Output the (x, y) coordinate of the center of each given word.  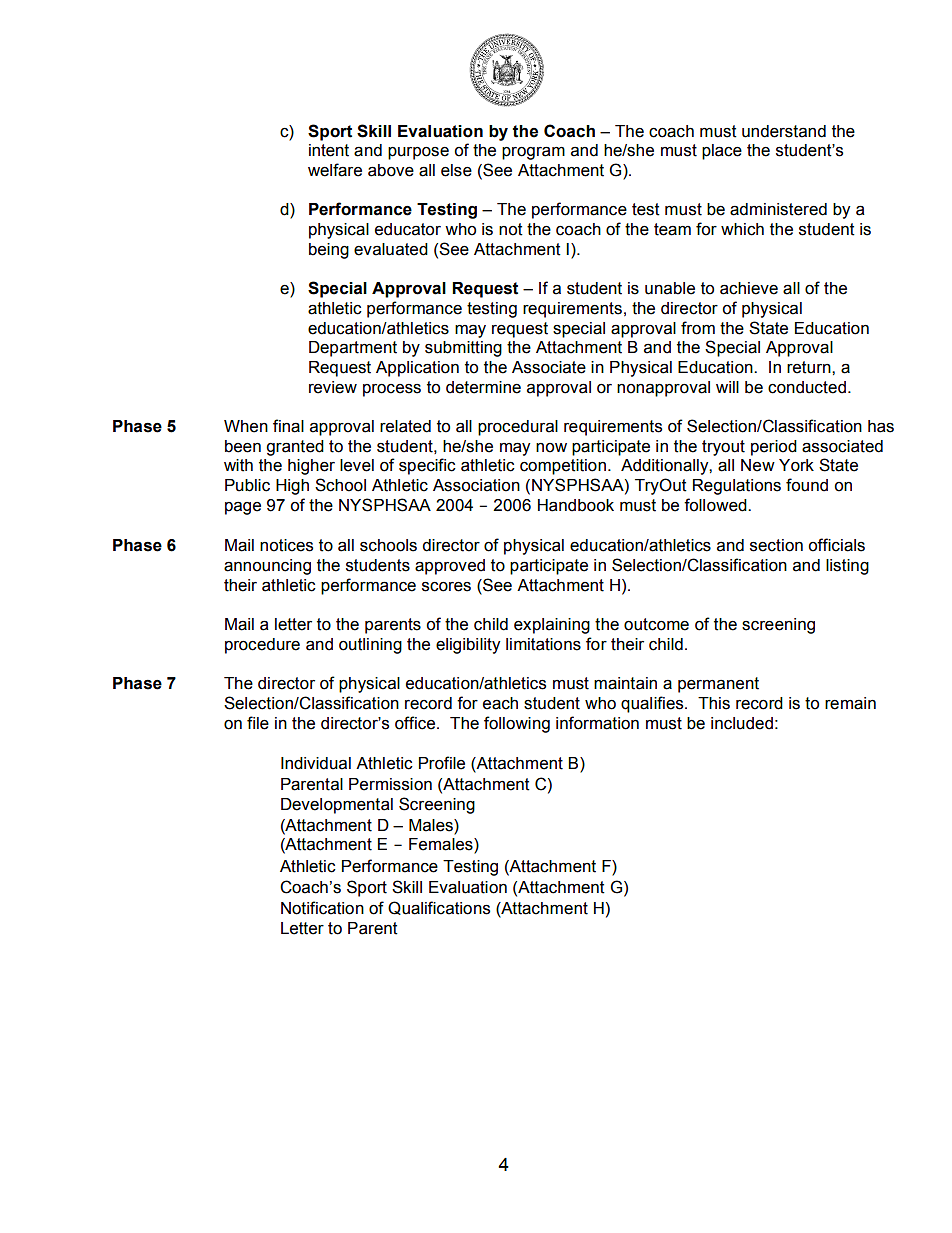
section (776, 545)
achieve (749, 288)
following (517, 724)
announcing (267, 567)
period (774, 448)
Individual (316, 763)
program (533, 153)
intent (329, 150)
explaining (552, 626)
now (551, 448)
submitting (463, 349)
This (714, 703)
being (329, 251)
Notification (322, 908)
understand (784, 131)
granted (295, 448)
